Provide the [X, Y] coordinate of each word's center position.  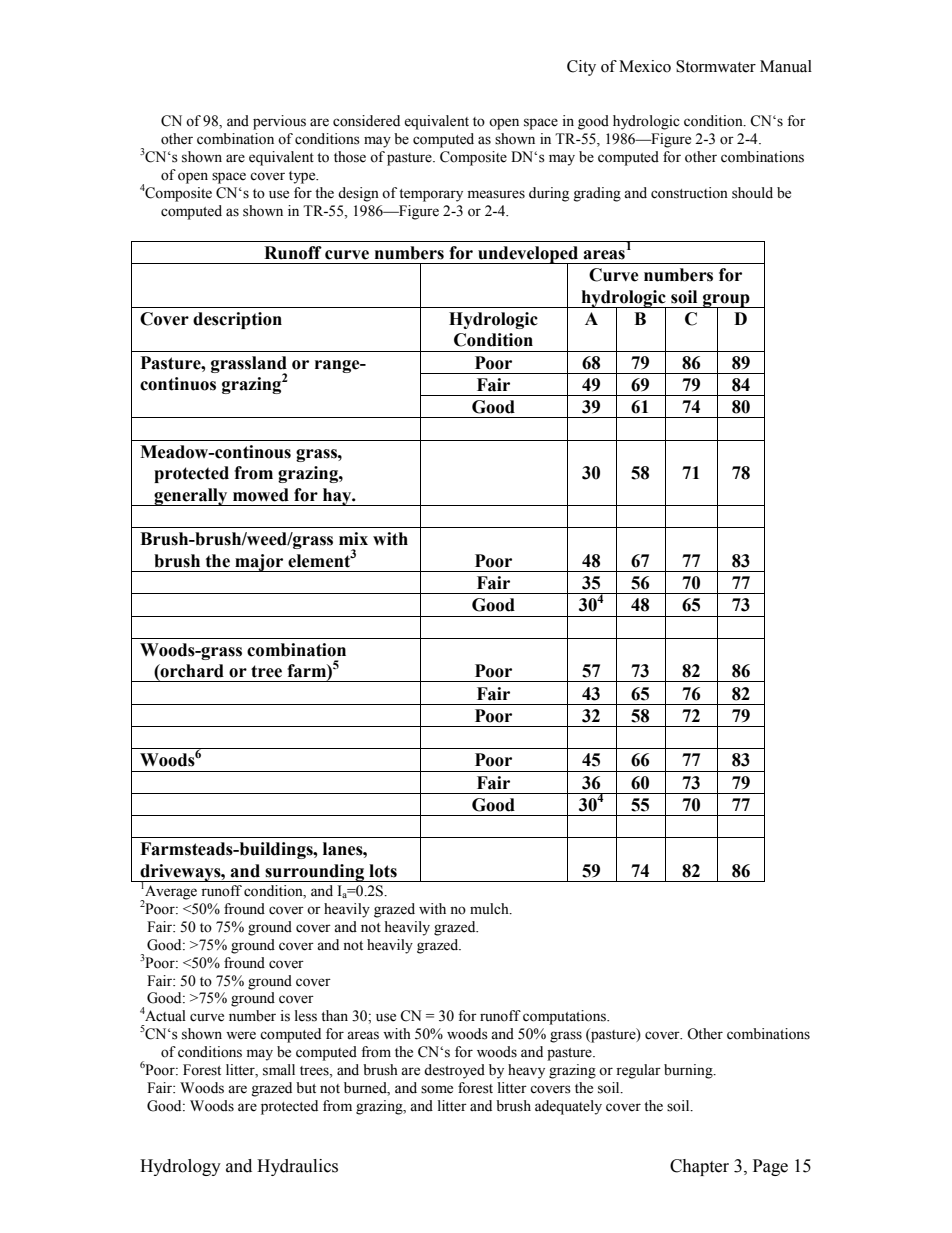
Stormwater [716, 66]
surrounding [315, 873]
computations [566, 1017]
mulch [490, 909]
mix [353, 538]
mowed [261, 495]
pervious [279, 122]
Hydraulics [297, 1167]
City [581, 68]
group [726, 301]
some [437, 1089]
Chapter [699, 1167]
